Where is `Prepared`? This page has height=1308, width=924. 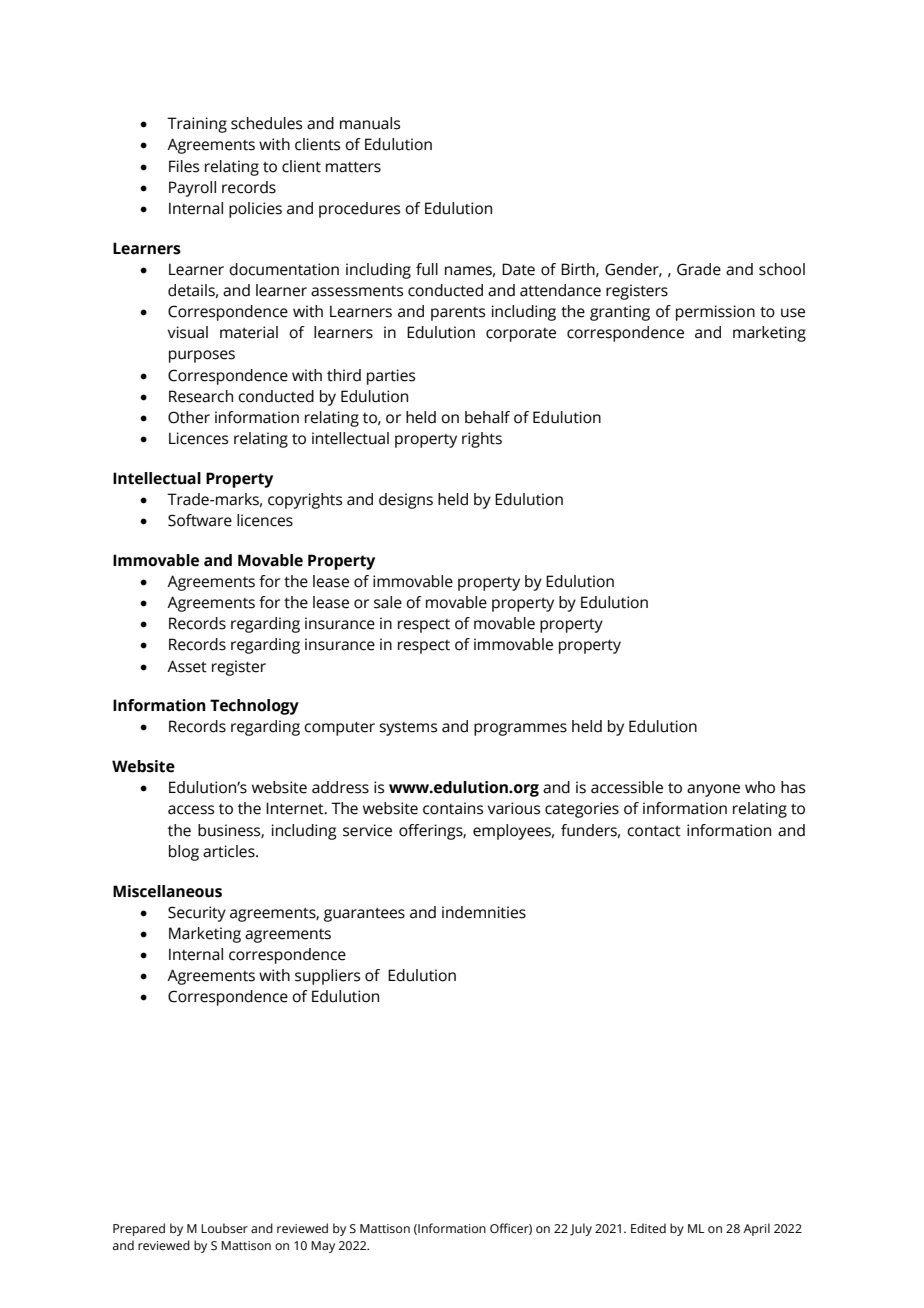 Prepared is located at coordinates (139, 1229).
